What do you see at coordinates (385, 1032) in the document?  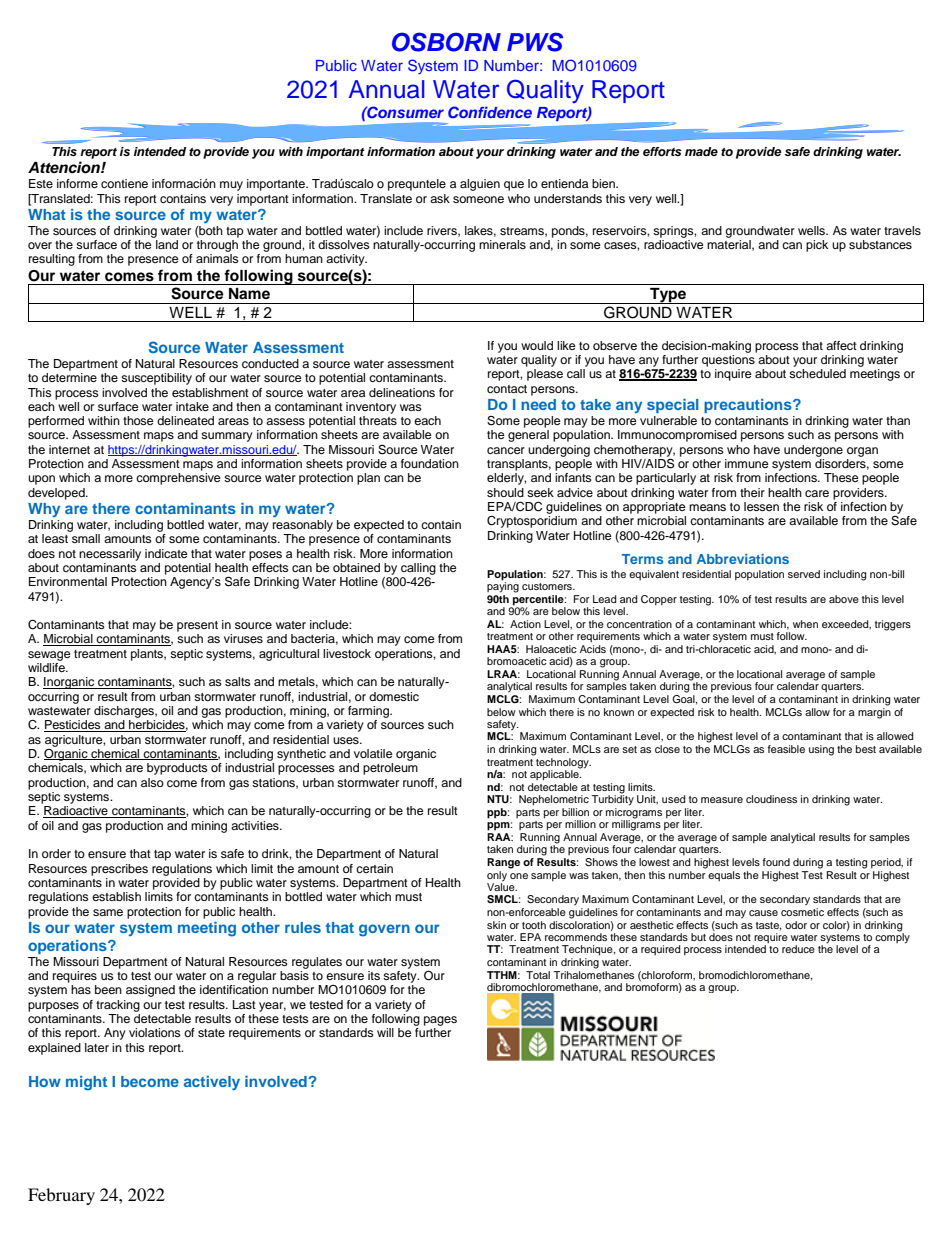 I see `will` at bounding box center [385, 1032].
